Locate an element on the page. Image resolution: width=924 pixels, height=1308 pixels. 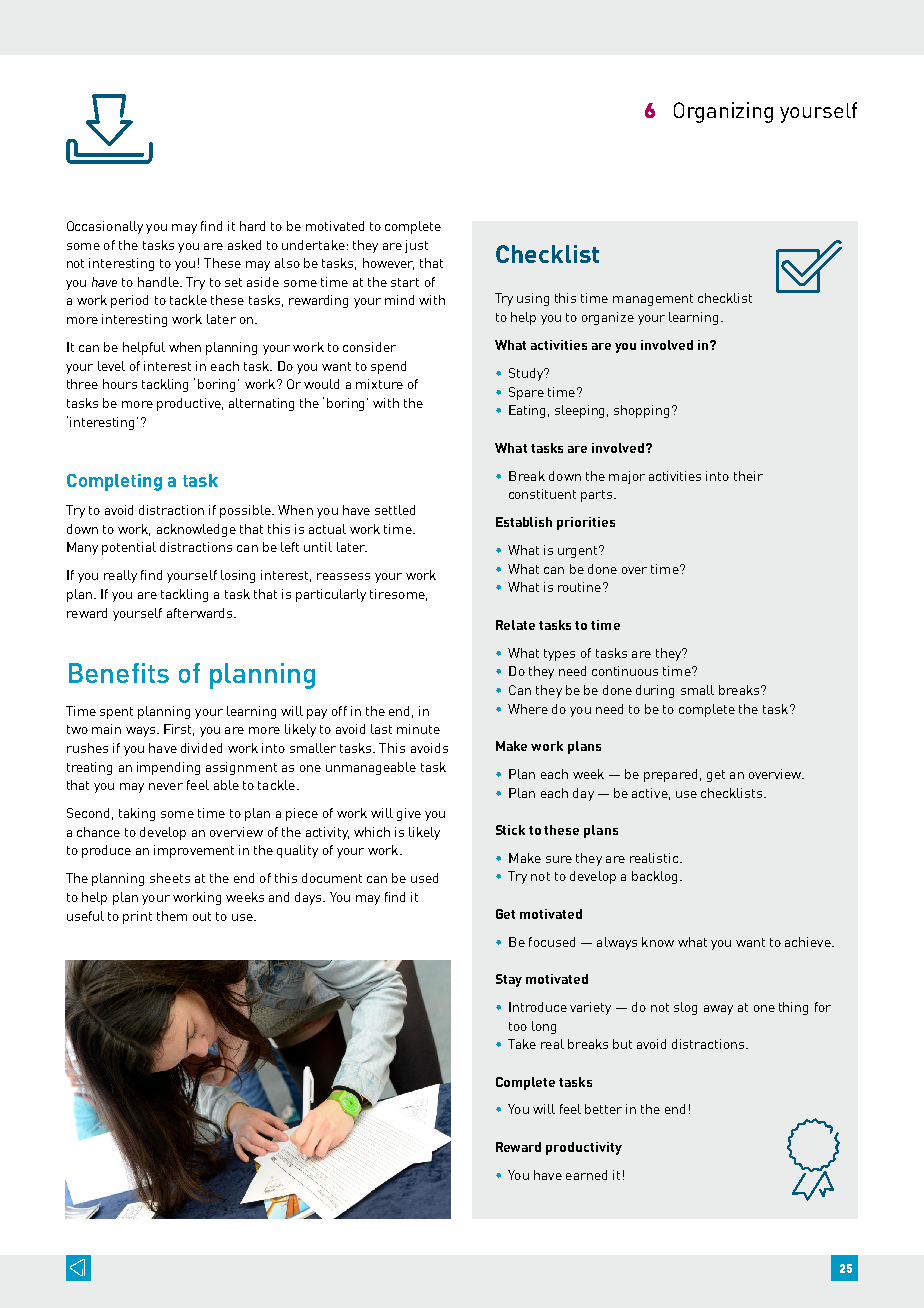
Relate is located at coordinates (515, 625).
